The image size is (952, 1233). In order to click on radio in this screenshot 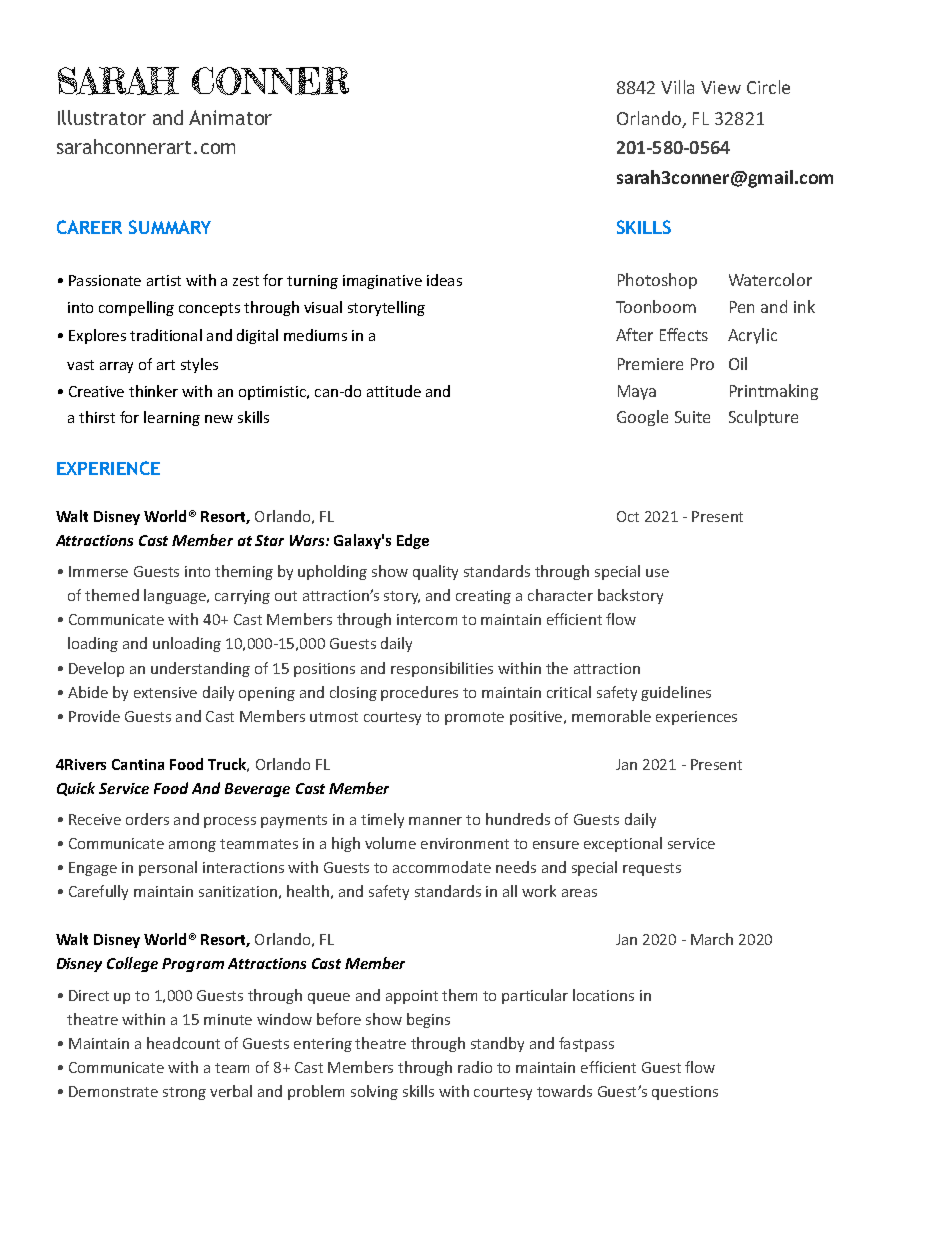, I will do `click(475, 1067)`.
